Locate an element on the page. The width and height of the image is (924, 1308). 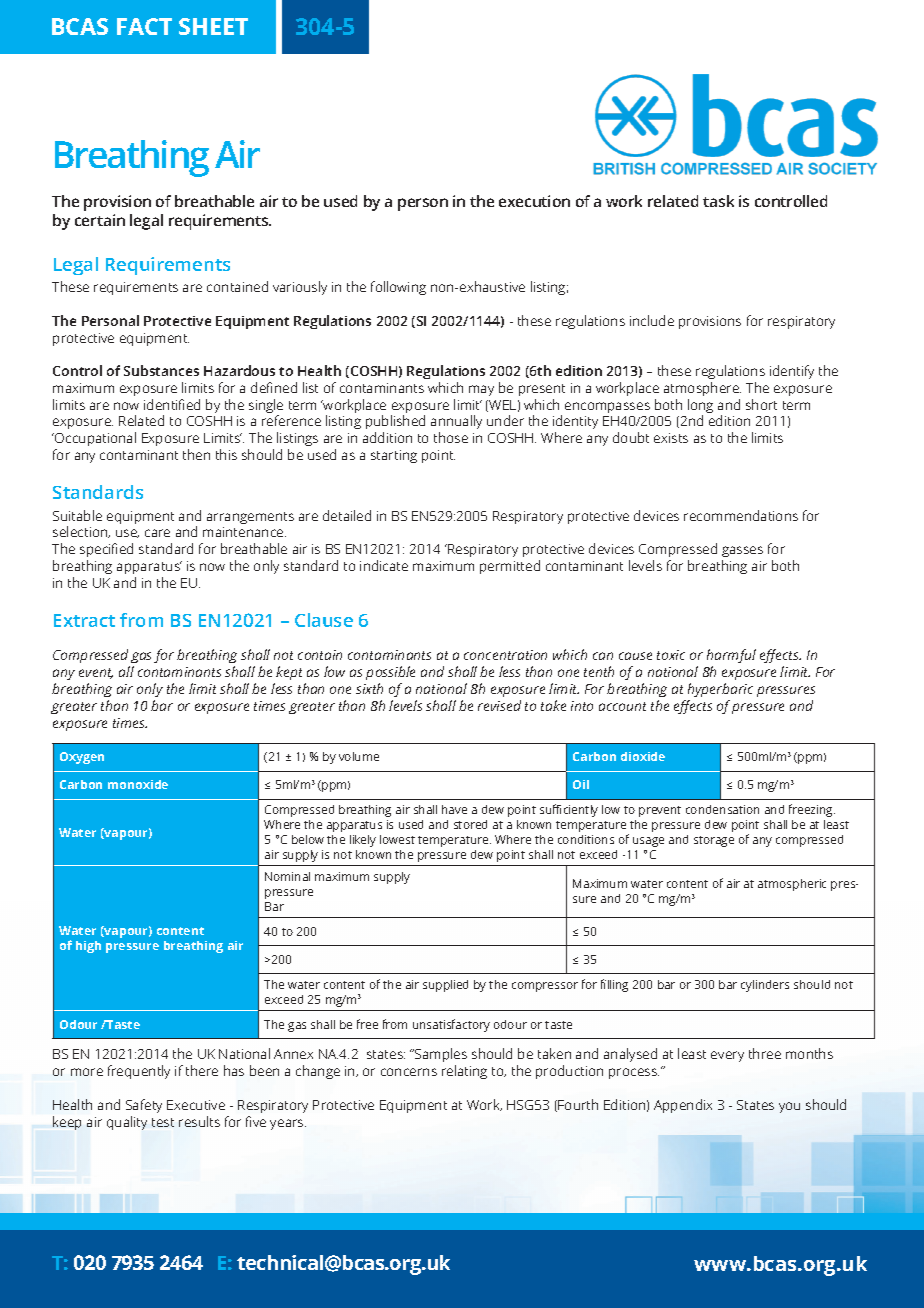
Safety is located at coordinates (144, 1106).
